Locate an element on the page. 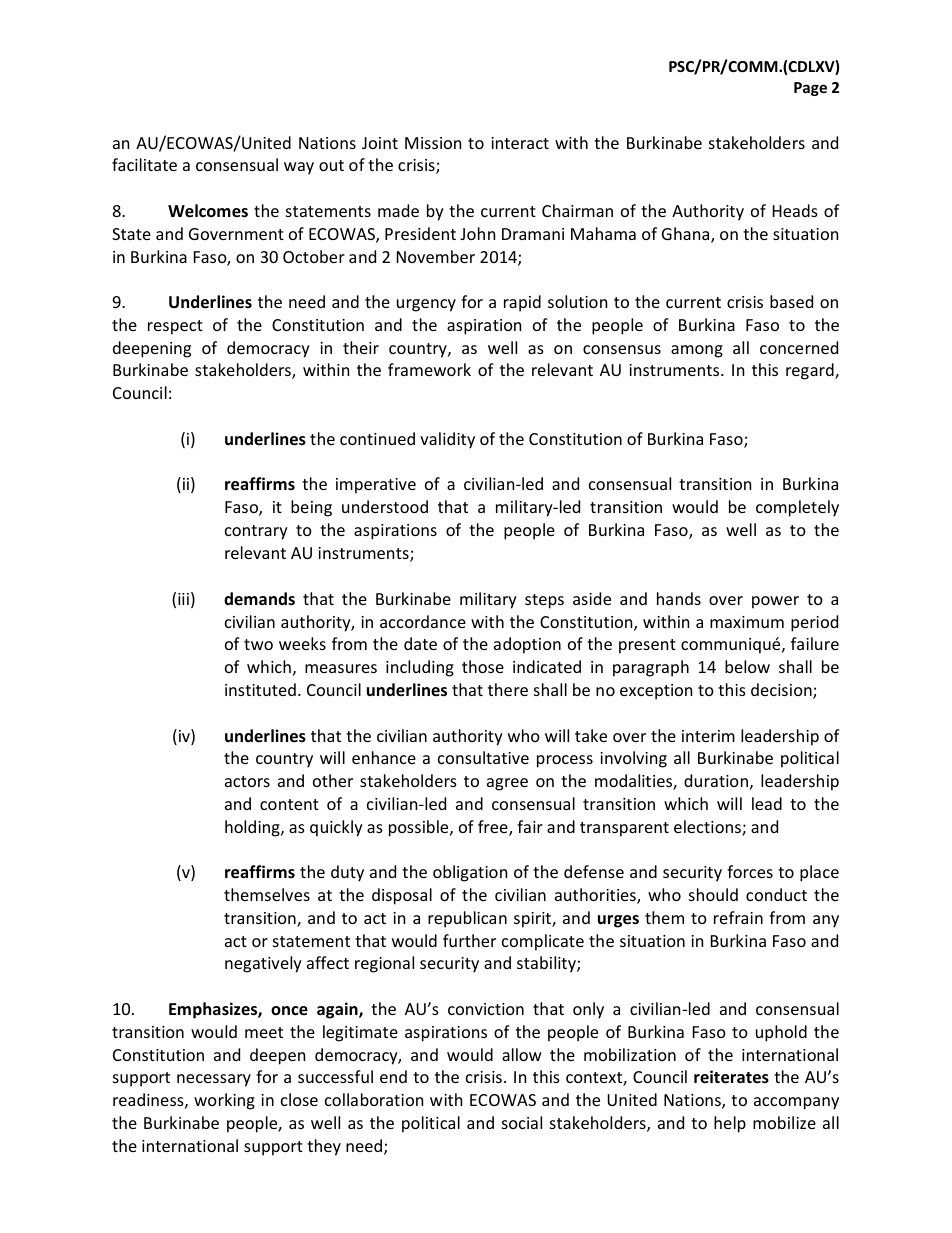 The height and width of the document is (1233, 952). social is located at coordinates (522, 1122).
